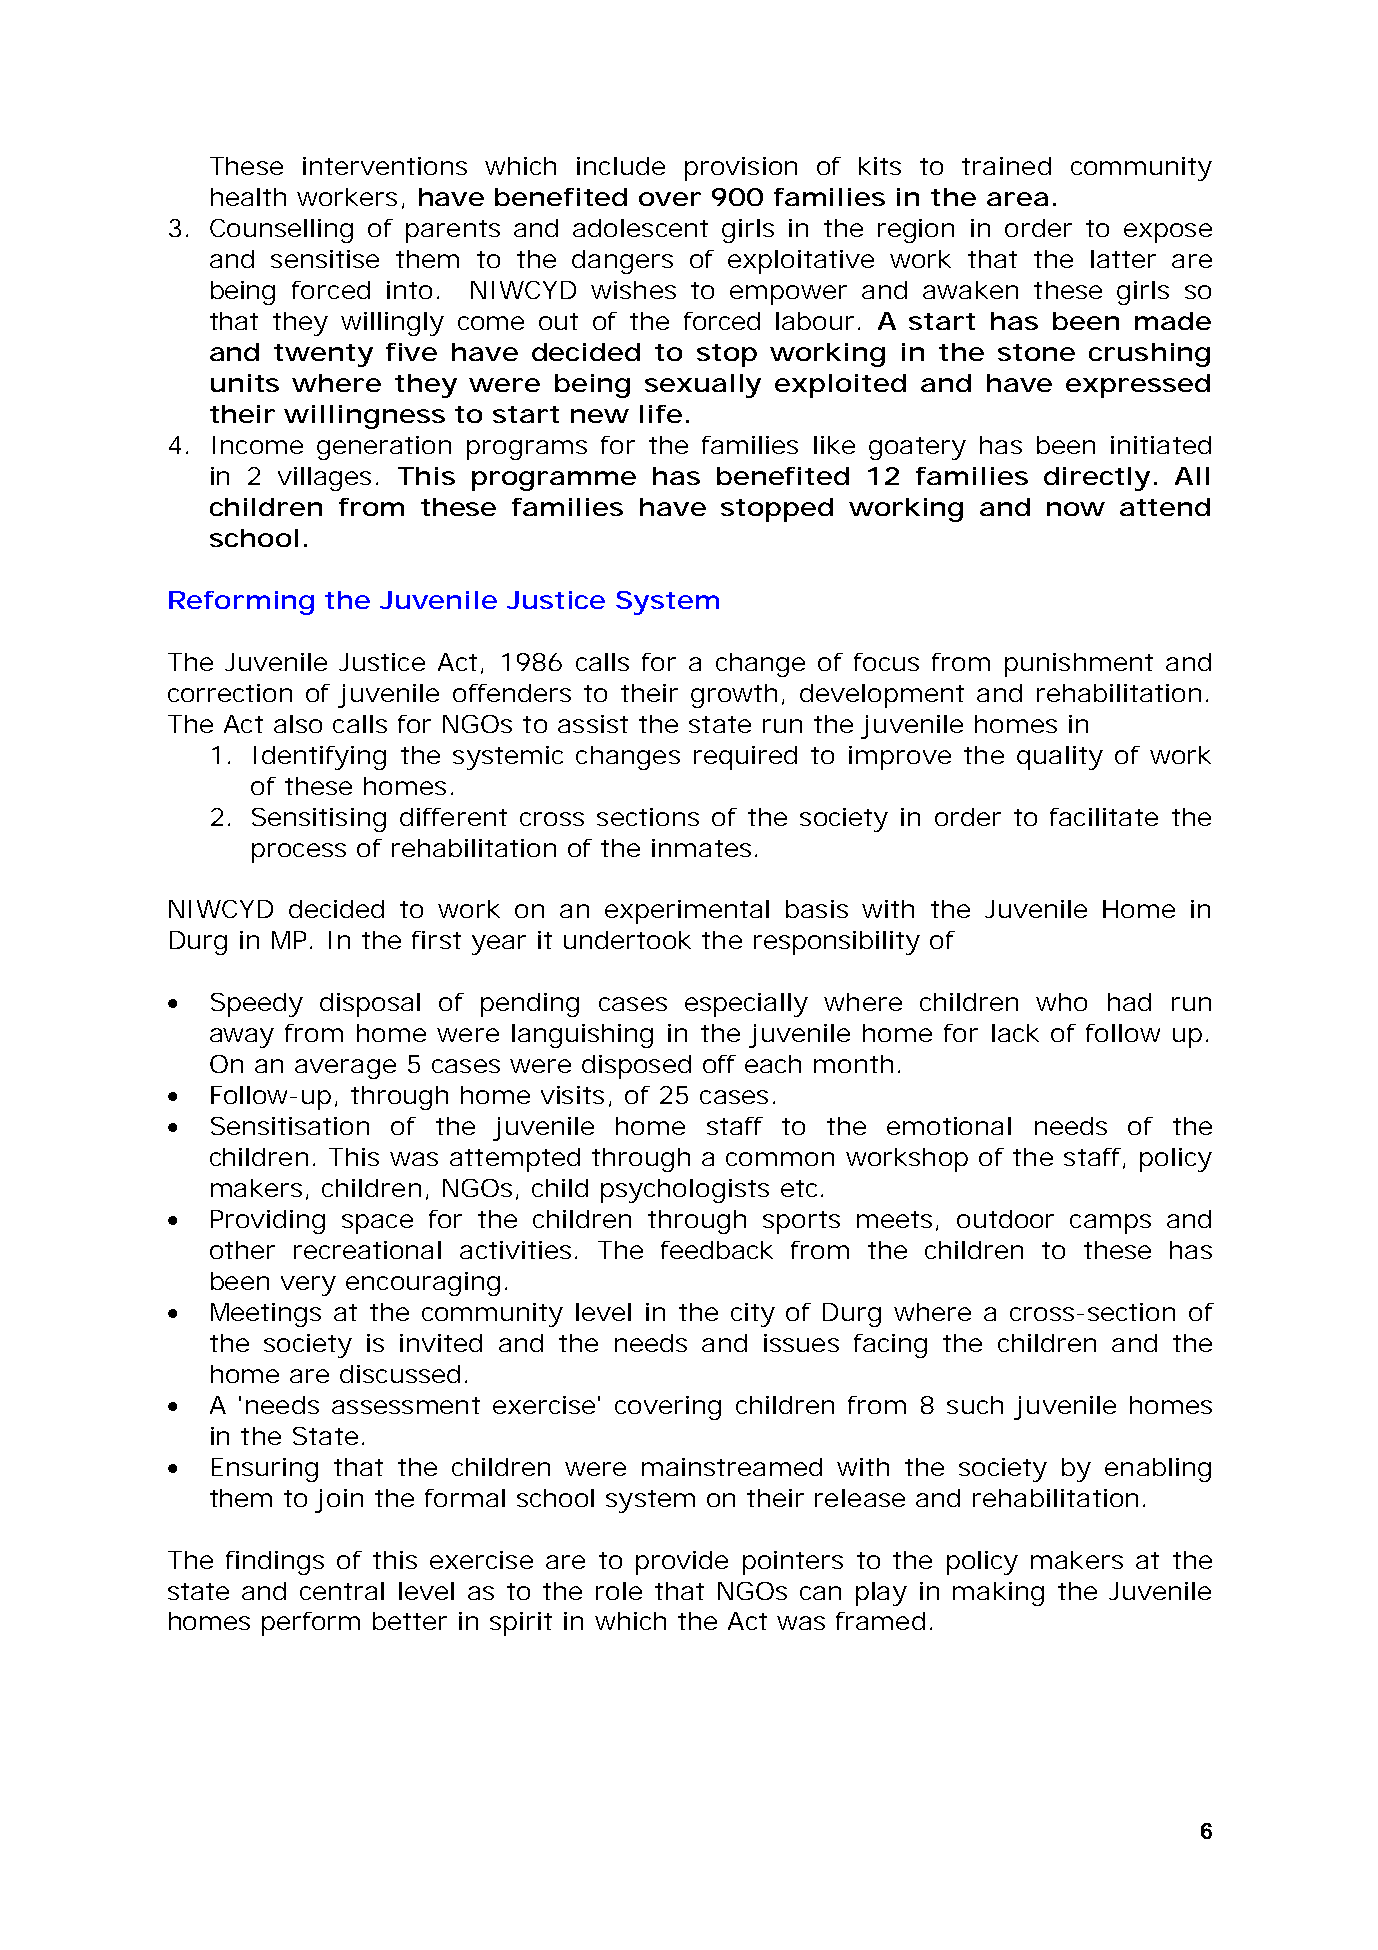  Describe the element at coordinates (949, 1126) in the page. I see `emotional` at that location.
